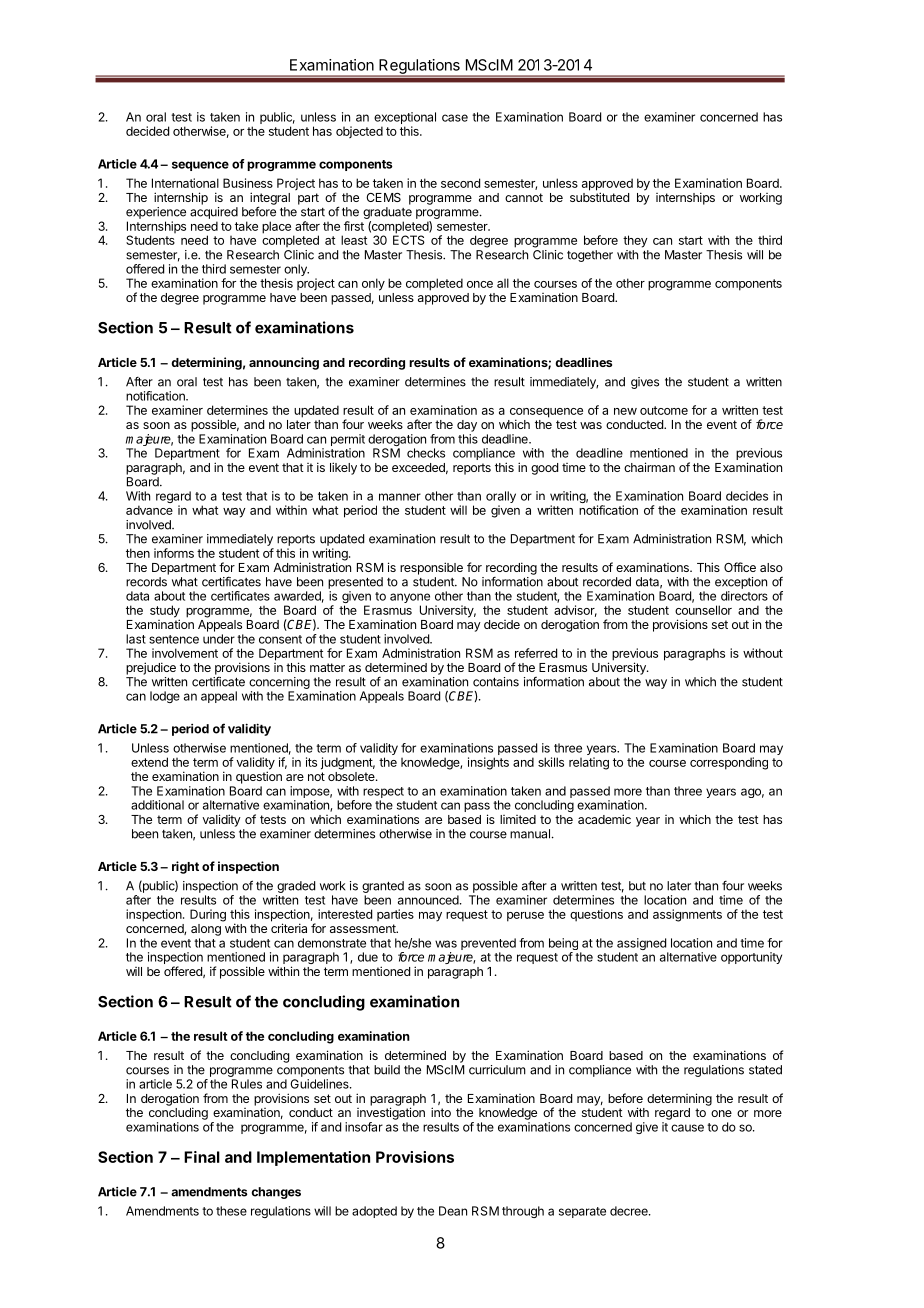 The width and height of the screenshot is (924, 1308). What do you see at coordinates (185, 653) in the screenshot?
I see `involvement` at bounding box center [185, 653].
